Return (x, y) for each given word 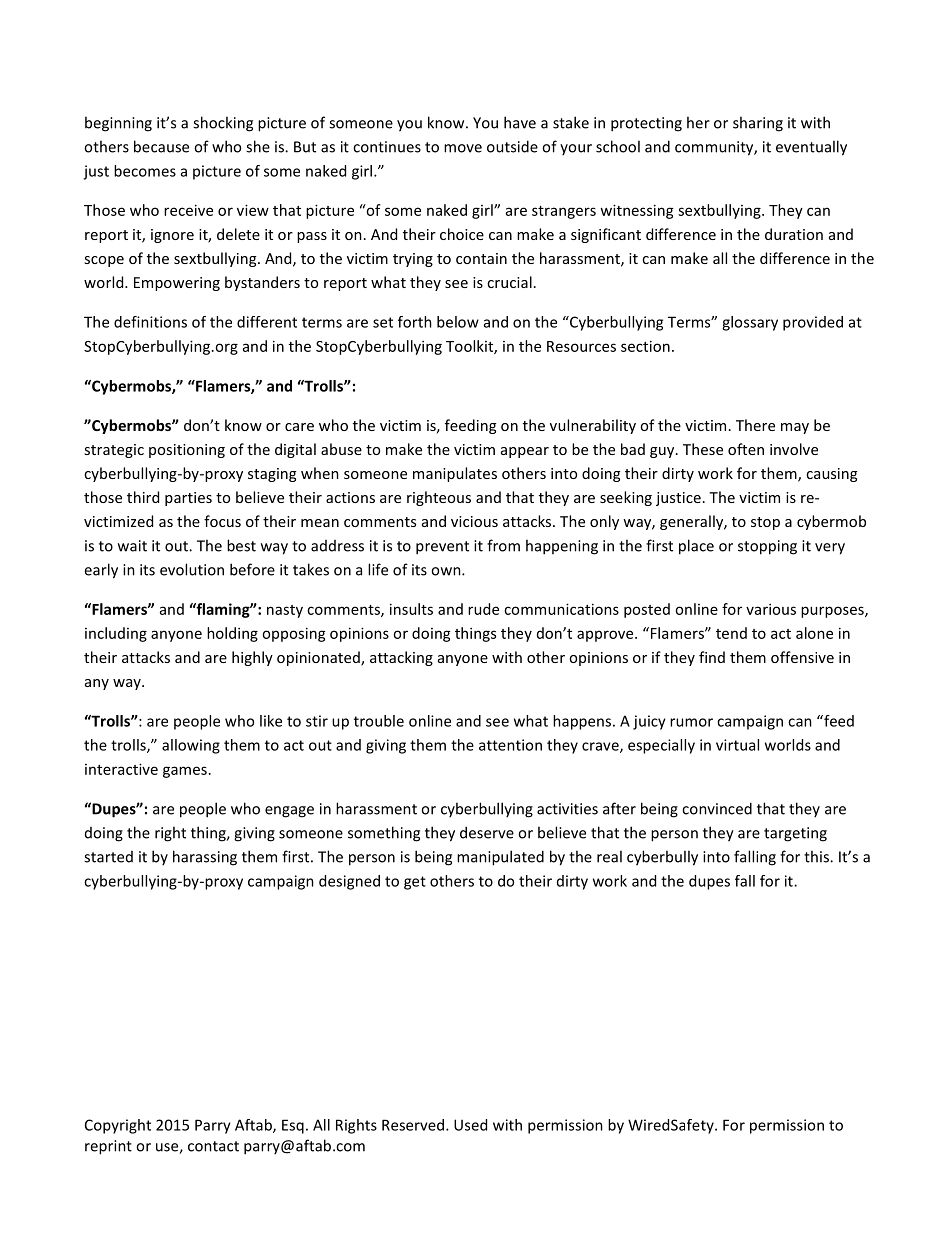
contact (213, 1146)
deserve (487, 832)
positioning (187, 451)
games (185, 772)
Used (470, 1125)
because (161, 146)
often (746, 449)
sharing (758, 124)
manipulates (455, 474)
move (463, 148)
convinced (717, 808)
